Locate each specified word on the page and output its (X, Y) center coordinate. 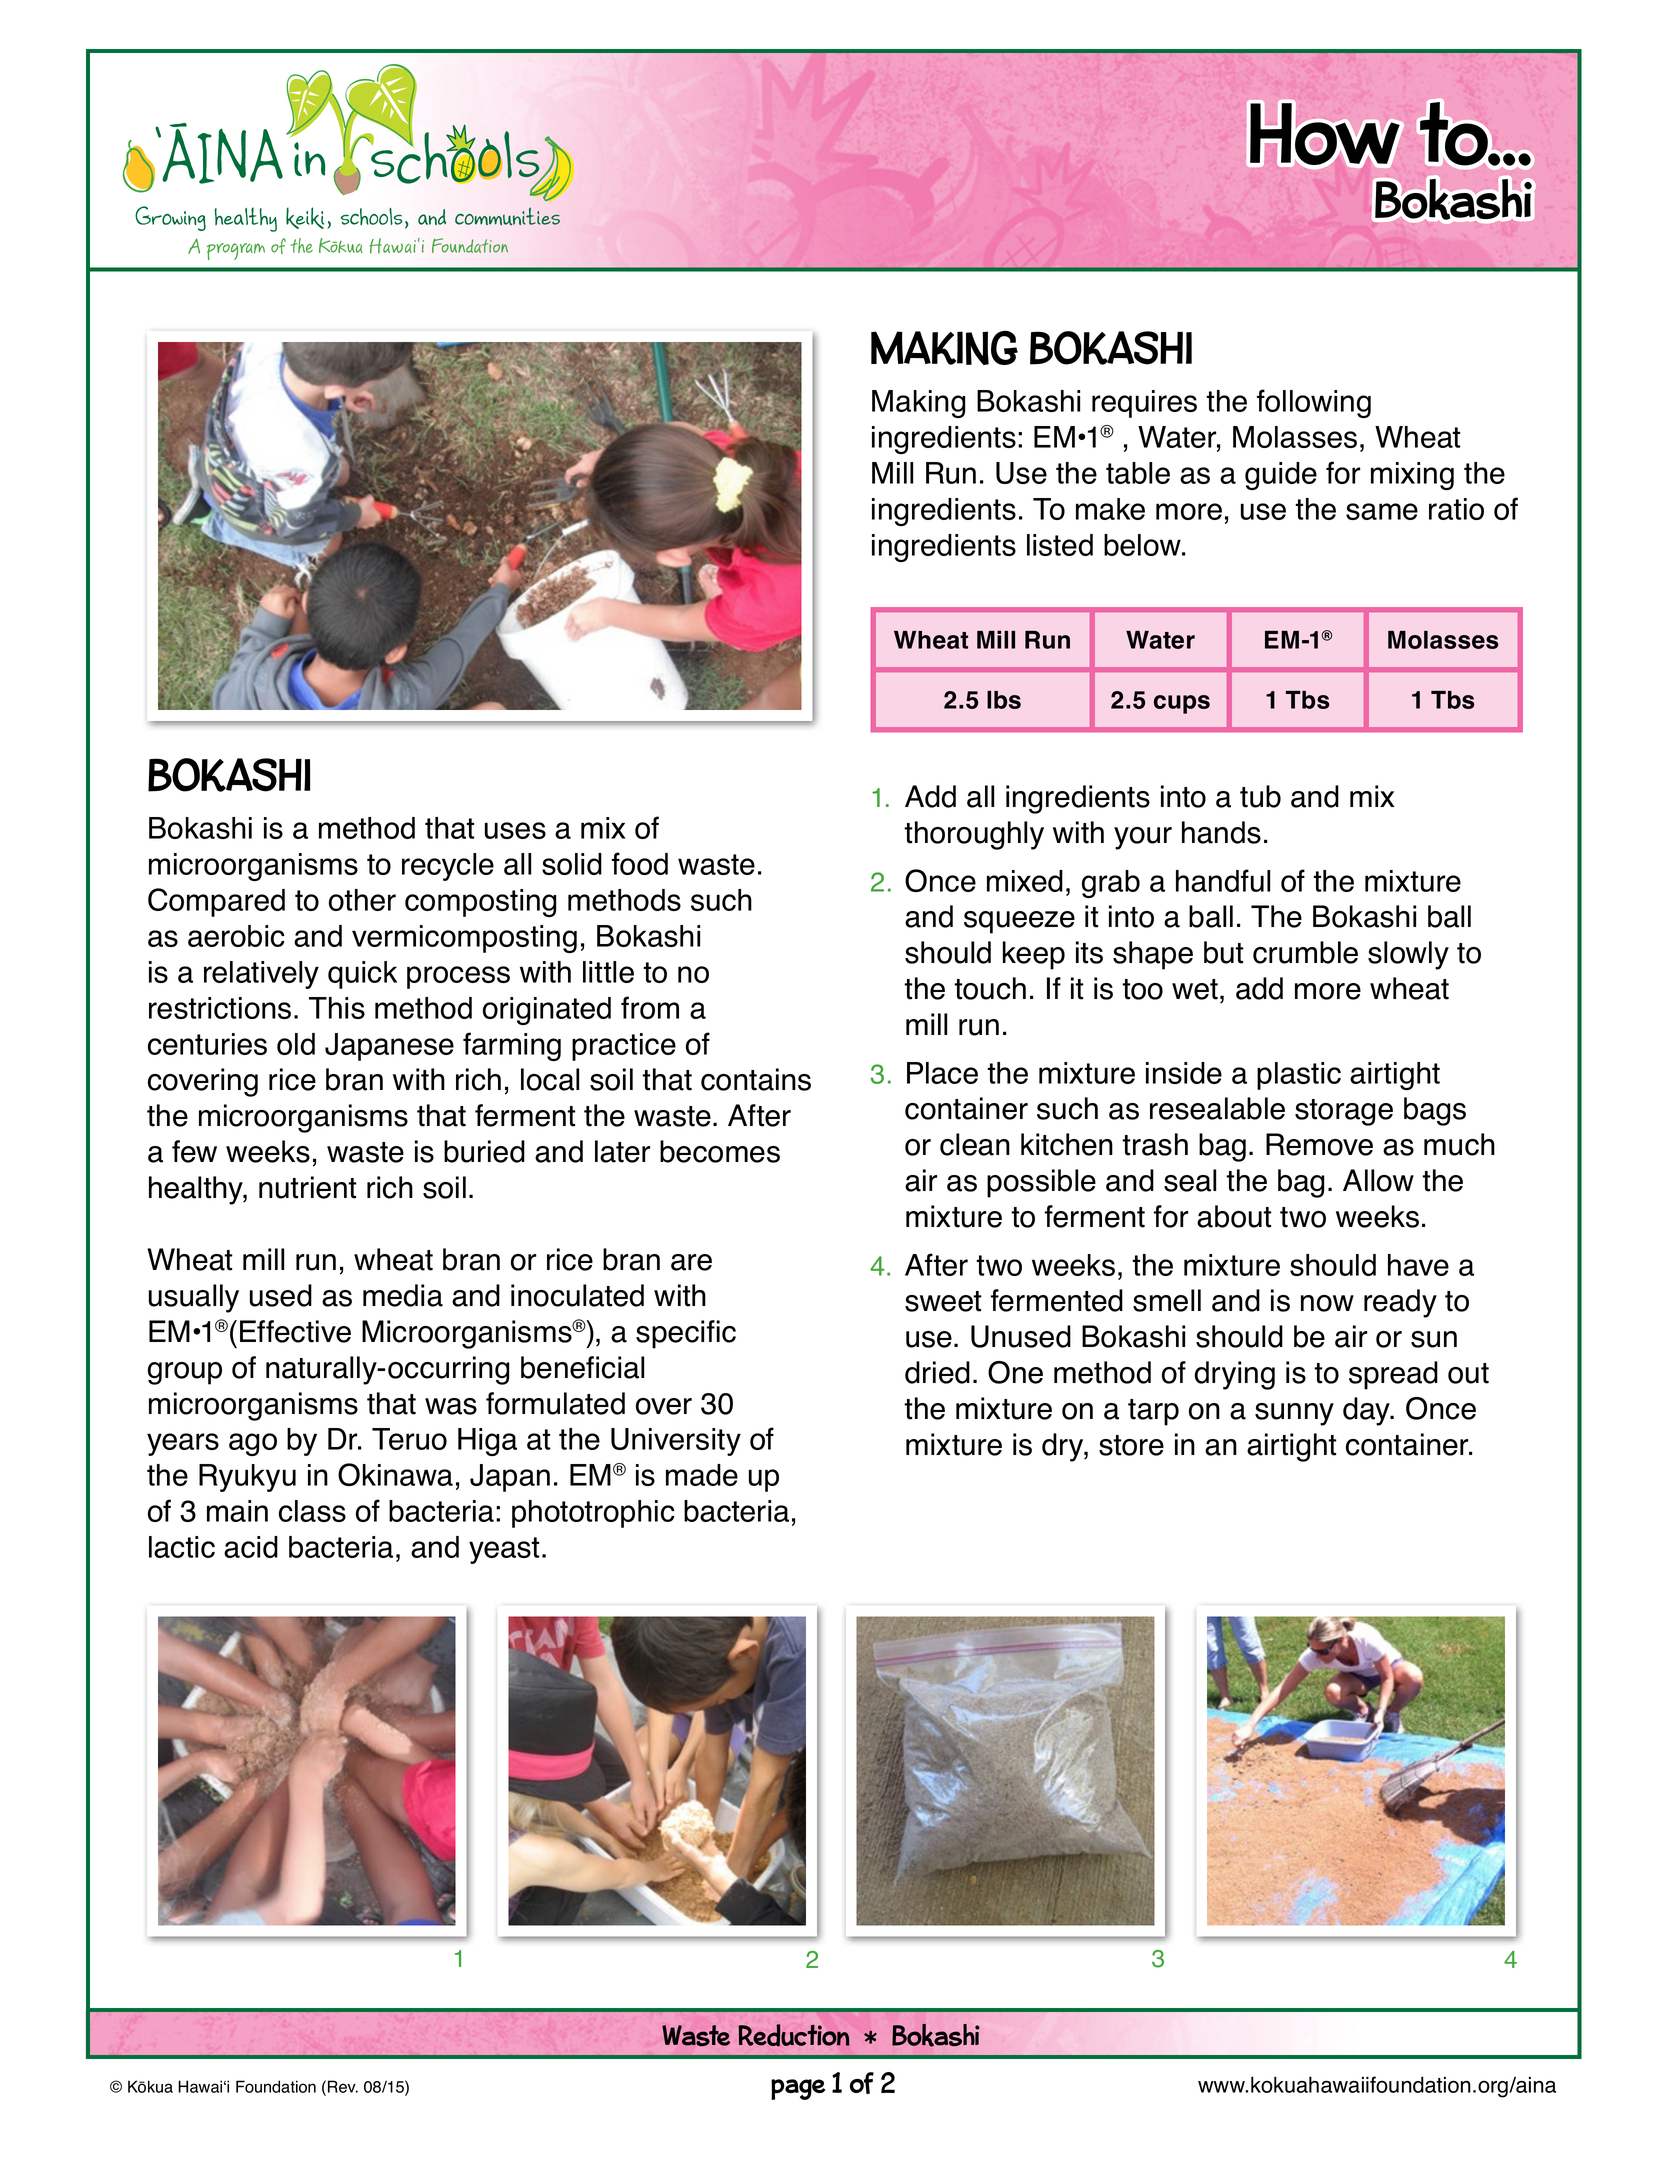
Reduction (794, 2035)
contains (756, 1079)
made (702, 1475)
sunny (1294, 1414)
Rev (343, 2086)
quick (362, 975)
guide (1281, 476)
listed (1060, 545)
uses (515, 830)
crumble (1305, 952)
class (312, 1511)
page (798, 2089)
